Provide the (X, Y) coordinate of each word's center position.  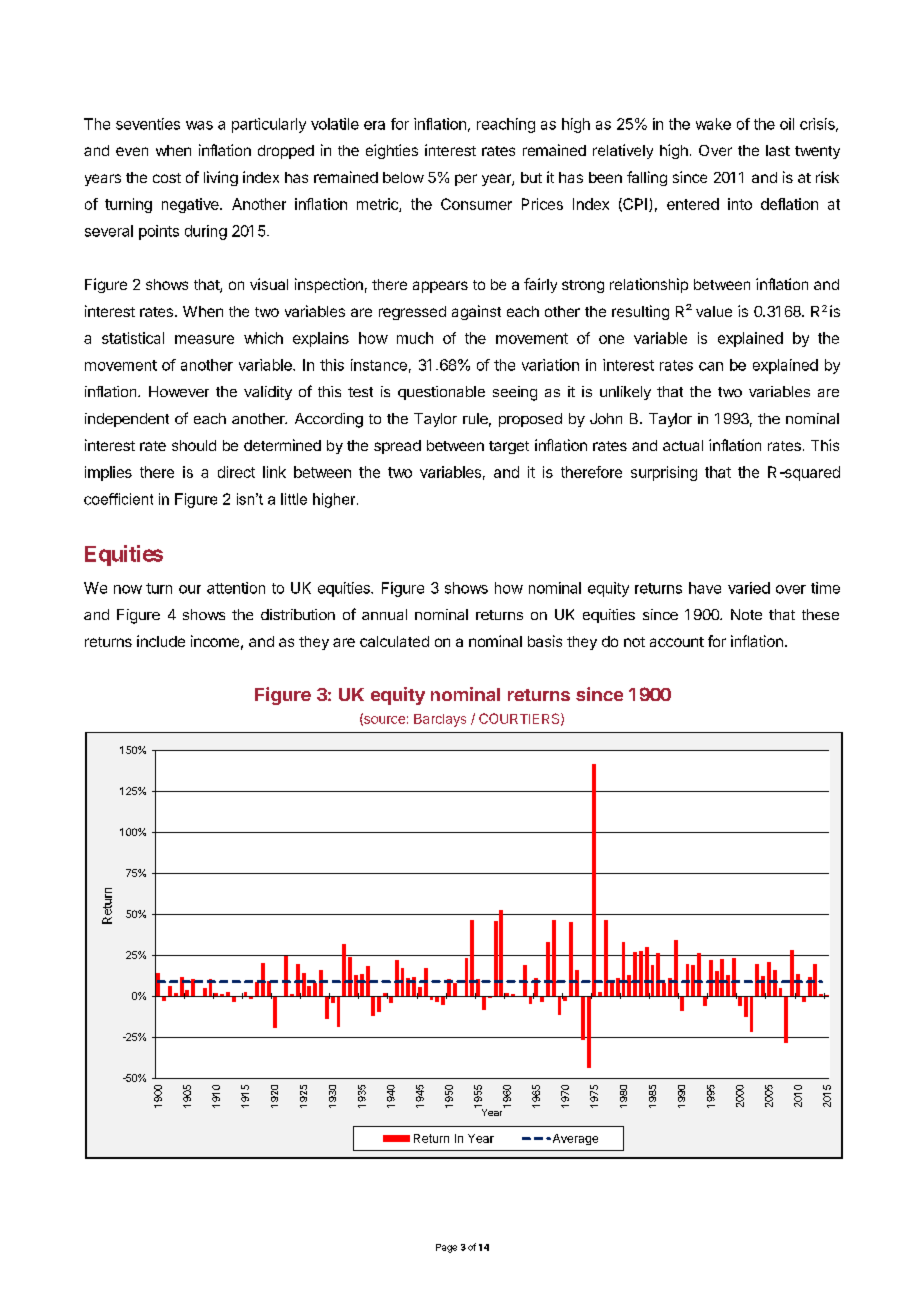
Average (574, 1139)
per (466, 180)
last (778, 150)
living (221, 178)
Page (446, 1248)
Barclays (440, 720)
